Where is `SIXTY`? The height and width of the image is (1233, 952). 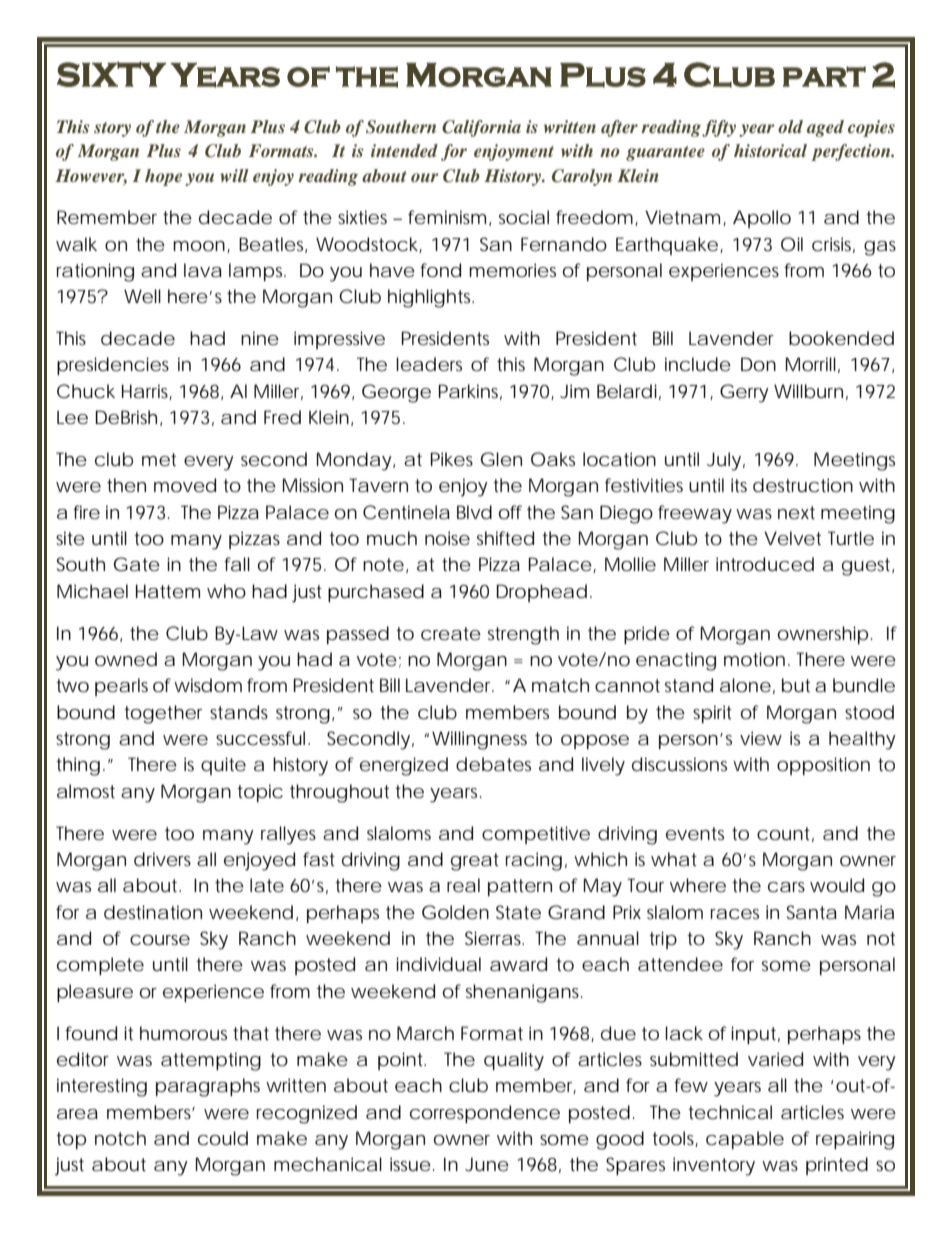
SIXTY is located at coordinates (111, 74).
